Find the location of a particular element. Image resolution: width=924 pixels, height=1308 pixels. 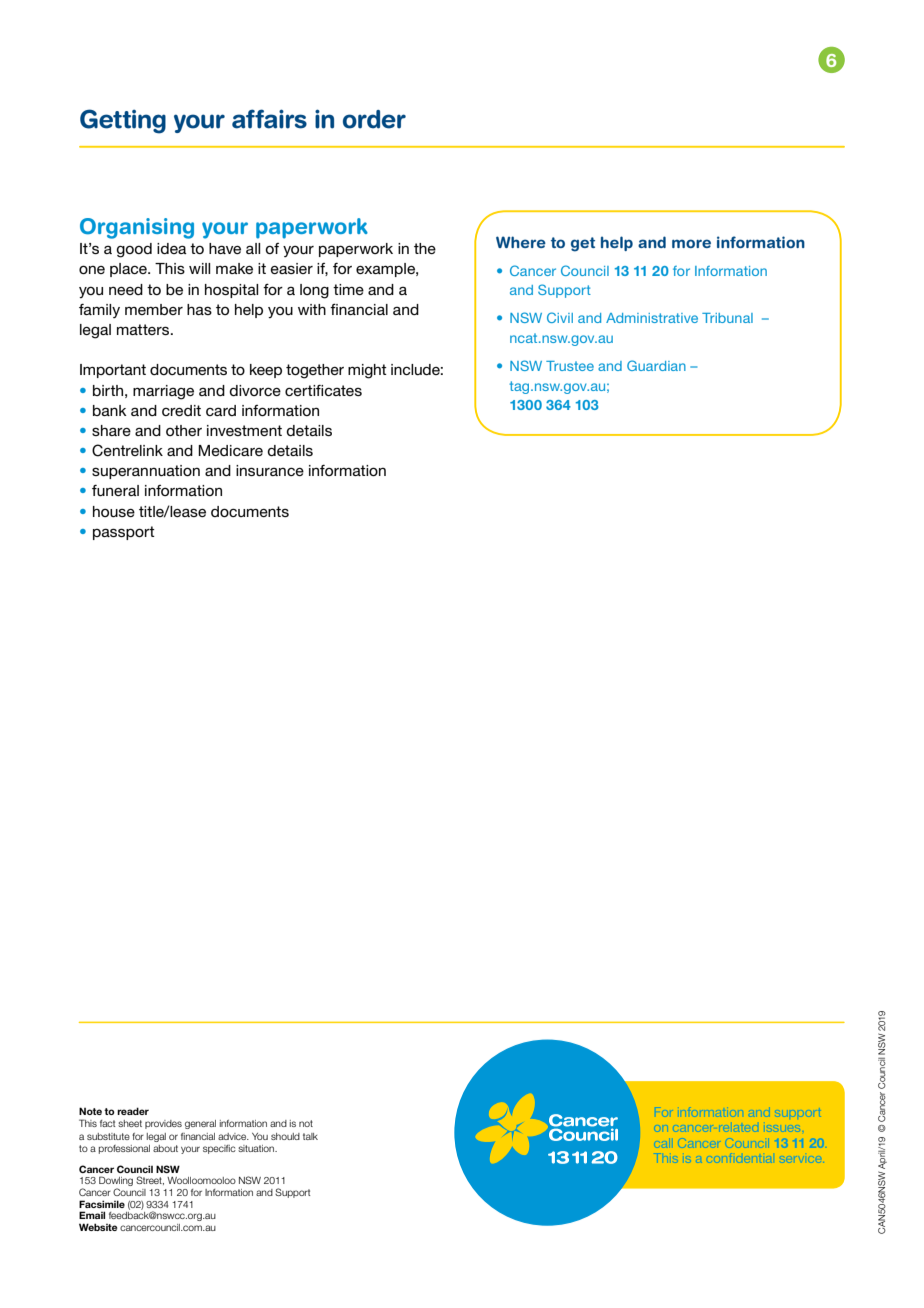

Guardian is located at coordinates (656, 365).
